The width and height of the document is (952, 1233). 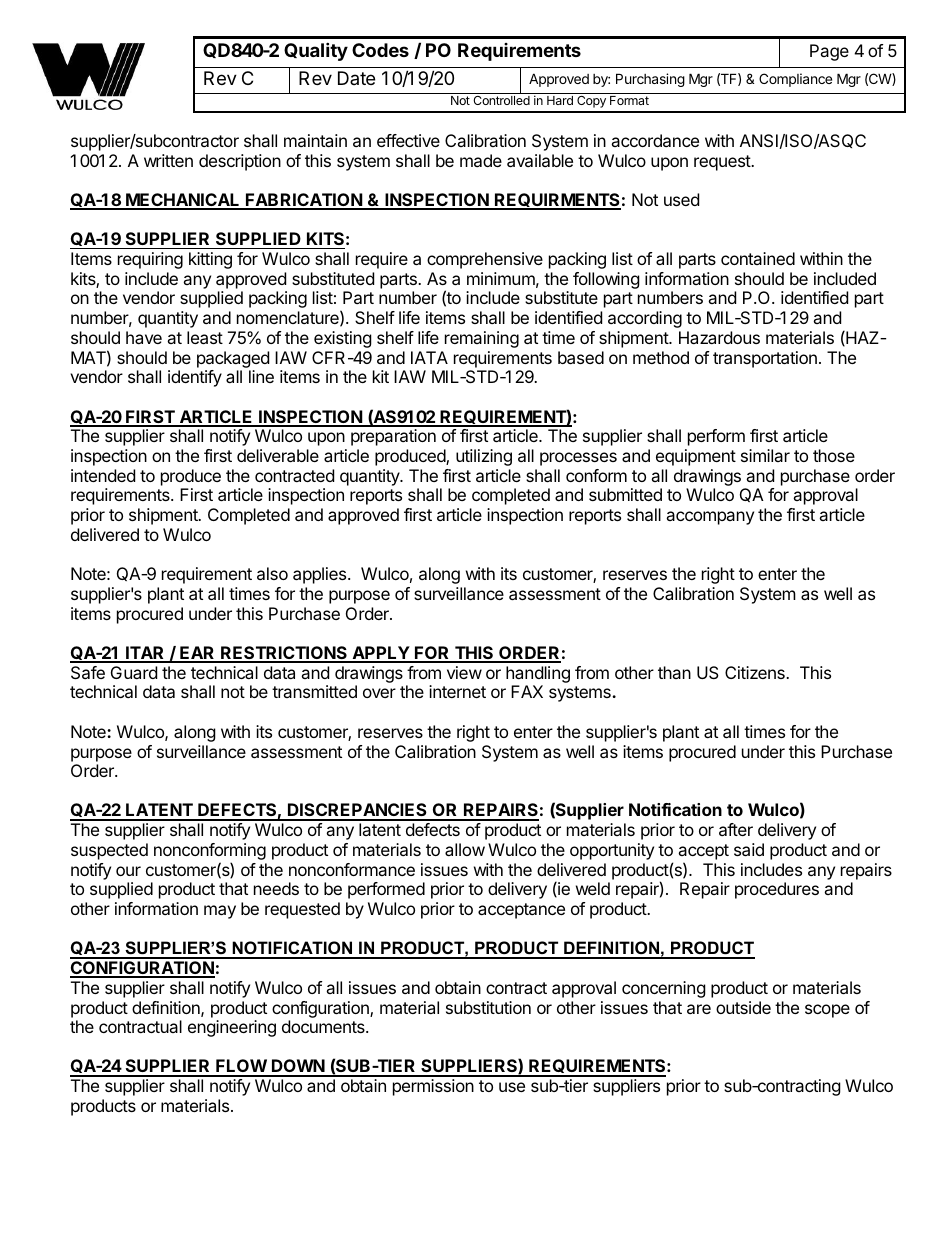 What do you see at coordinates (272, 573) in the document?
I see `also` at bounding box center [272, 573].
